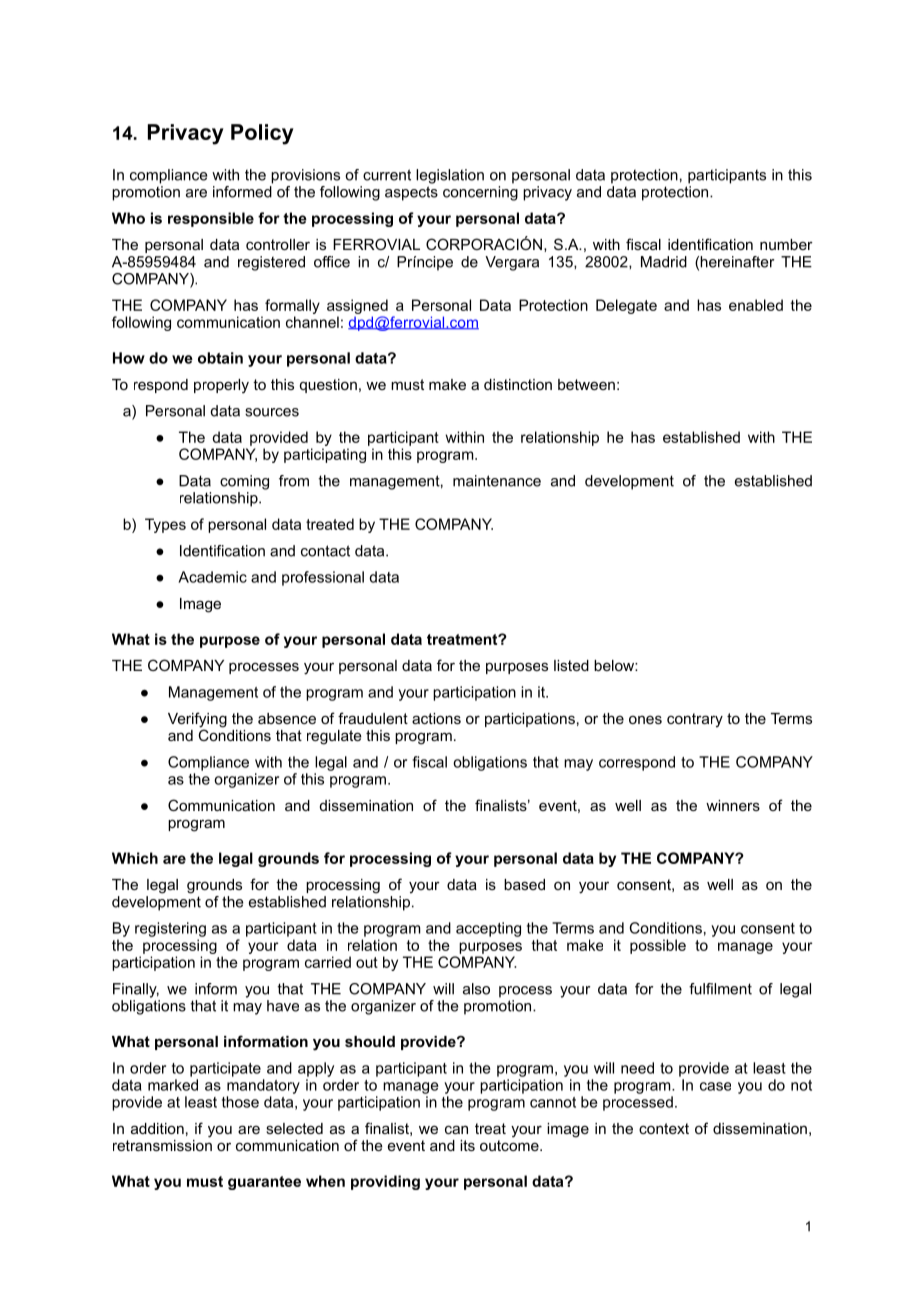 This page has width=924, height=1308. What do you see at coordinates (786, 244) in the page?
I see `number` at bounding box center [786, 244].
